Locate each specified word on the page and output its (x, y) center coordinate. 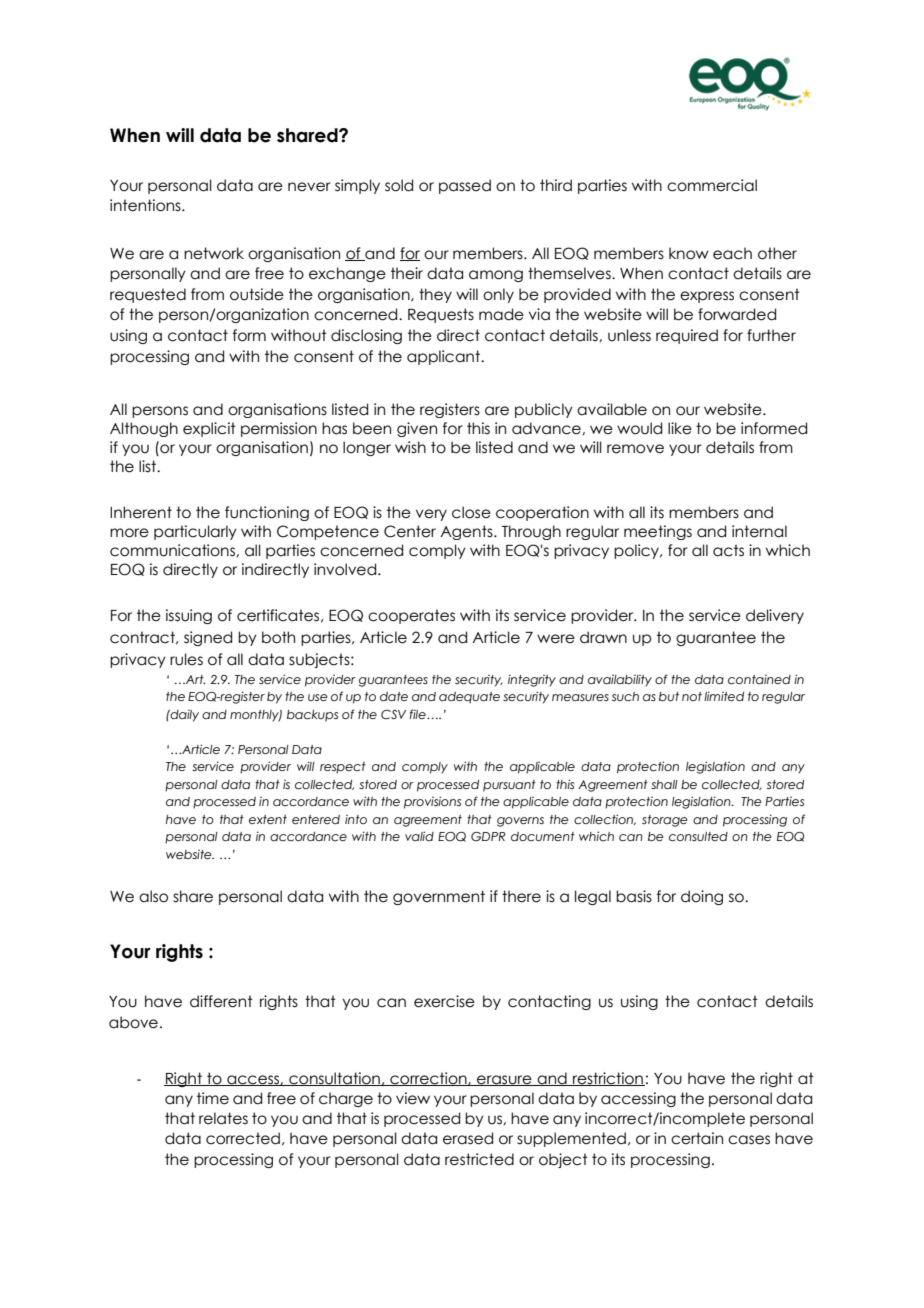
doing (702, 897)
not (692, 696)
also (153, 896)
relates (223, 1118)
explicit (209, 429)
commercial (712, 185)
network (214, 253)
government (439, 897)
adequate (469, 698)
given (417, 429)
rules (186, 659)
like (680, 428)
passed (465, 186)
